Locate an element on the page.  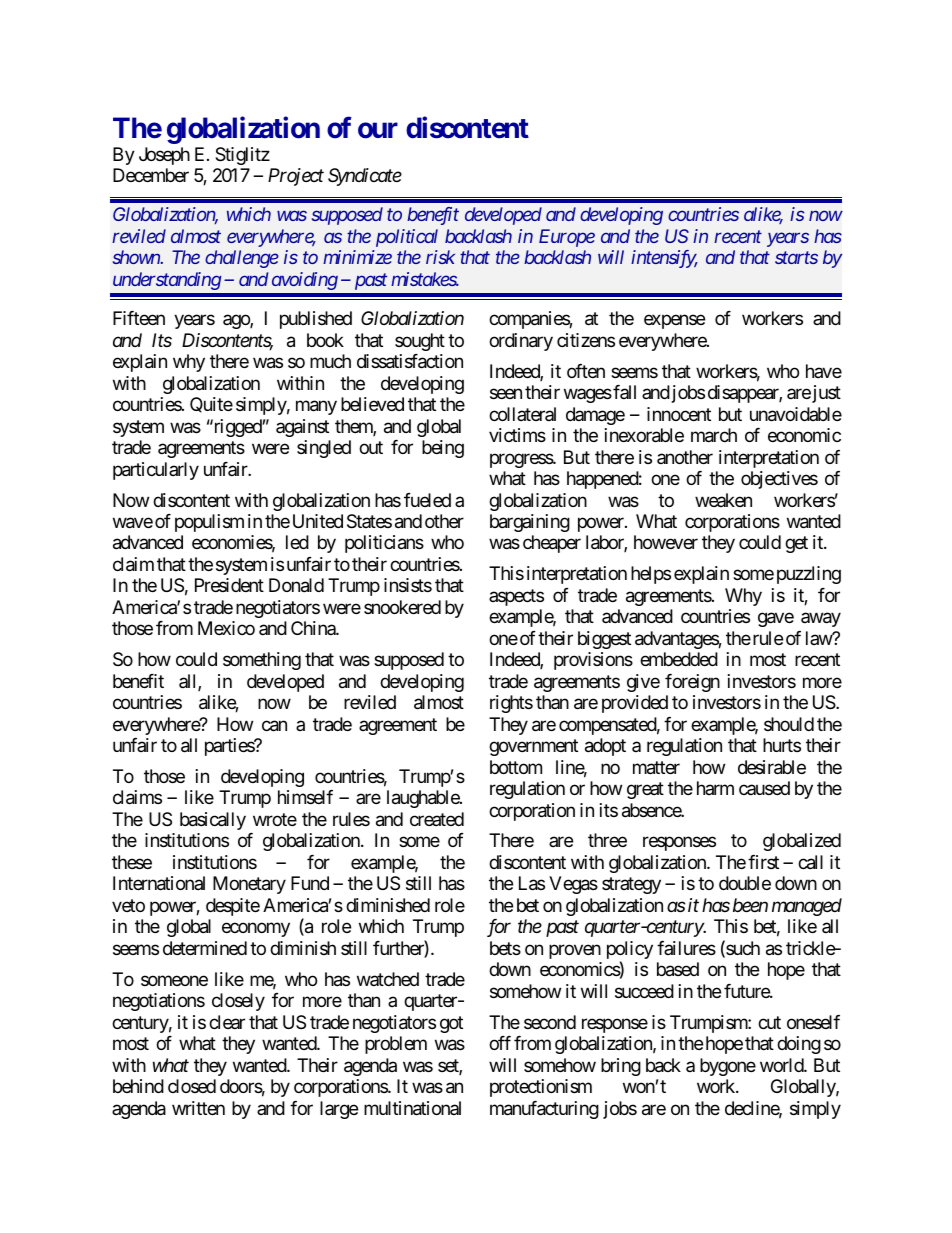
our is located at coordinates (378, 130).
